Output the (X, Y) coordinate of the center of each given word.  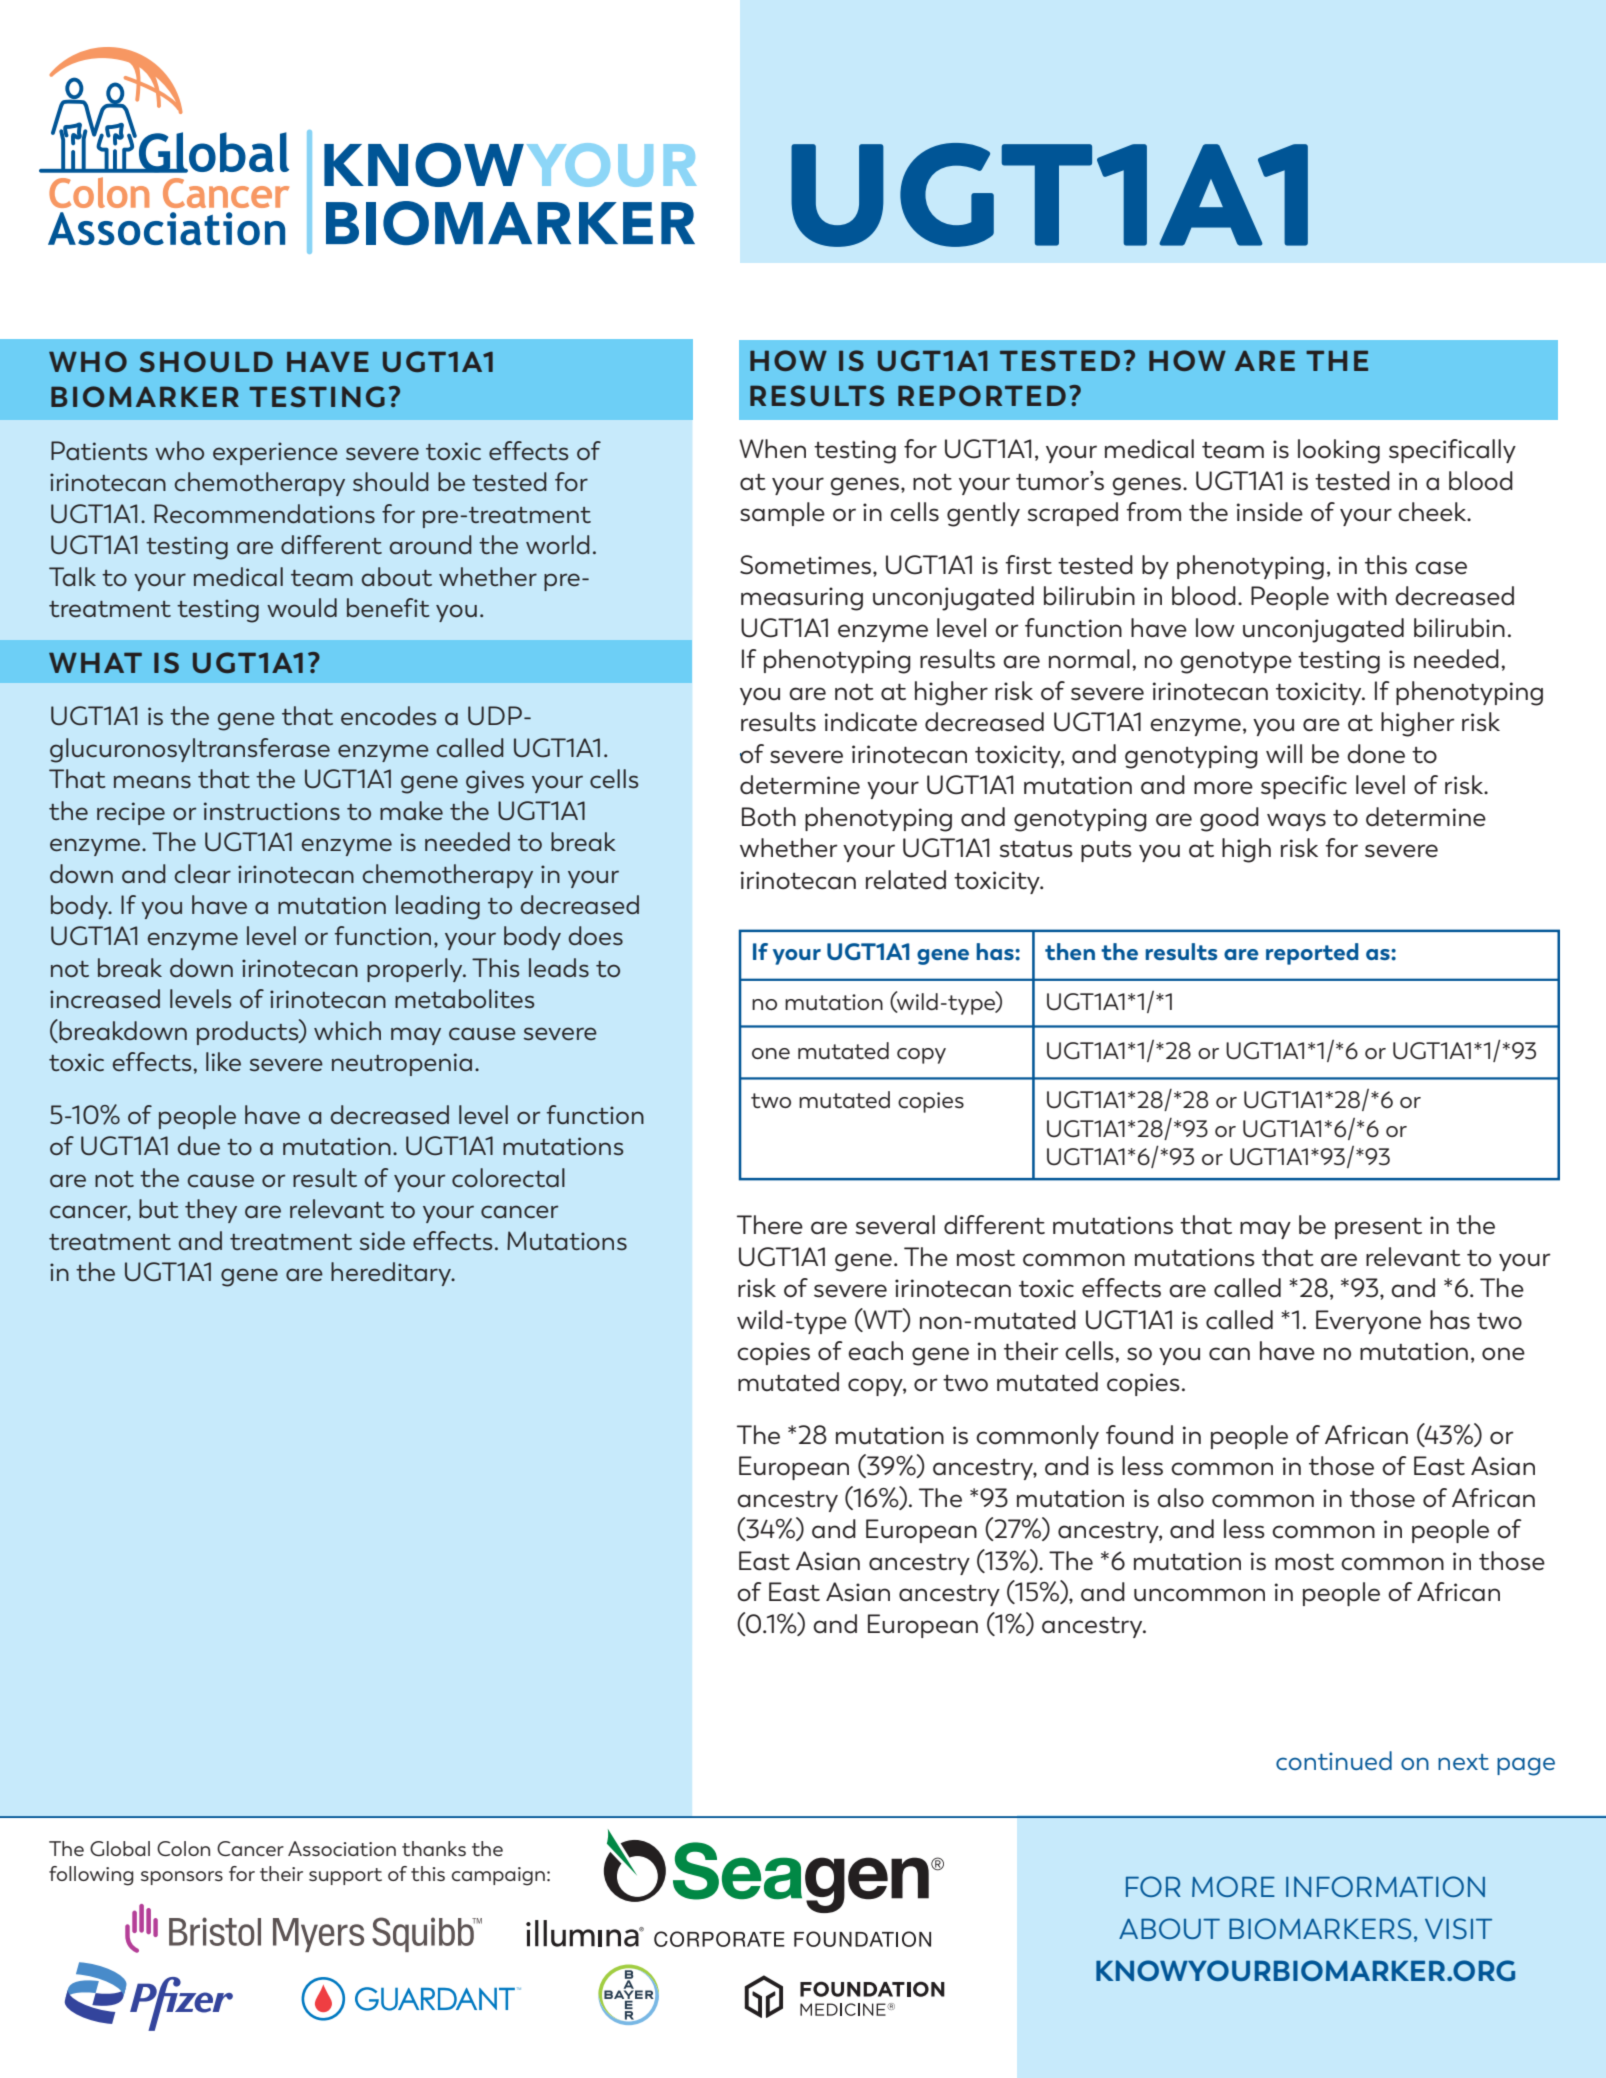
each (875, 1351)
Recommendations (264, 513)
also (1180, 1498)
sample (782, 514)
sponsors (182, 1878)
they (211, 1211)
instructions (272, 811)
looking (1339, 451)
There (770, 1225)
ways (1296, 822)
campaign (498, 1876)
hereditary (392, 1274)
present (1378, 1228)
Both (769, 817)
